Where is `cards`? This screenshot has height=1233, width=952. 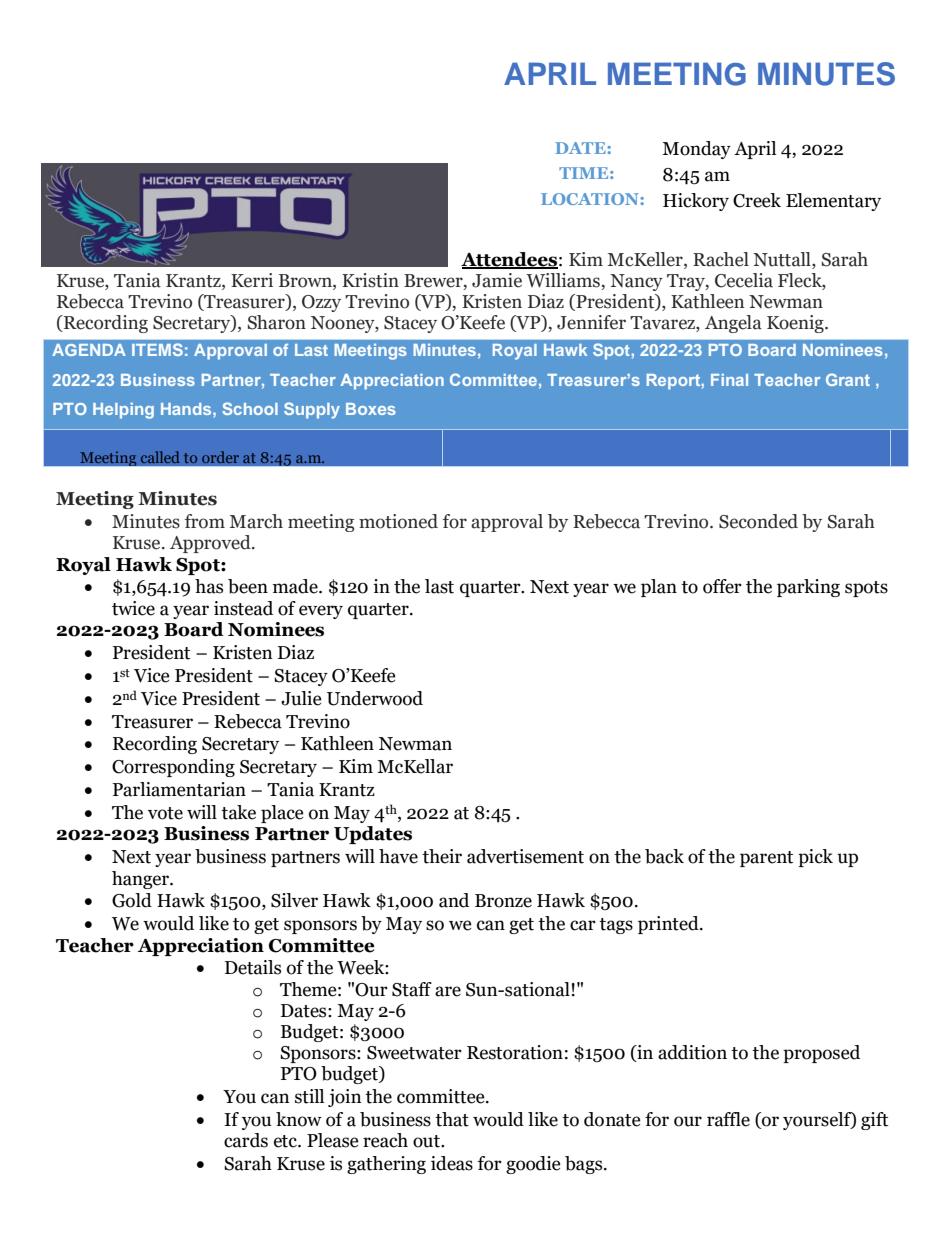
cards is located at coordinates (246, 1140).
